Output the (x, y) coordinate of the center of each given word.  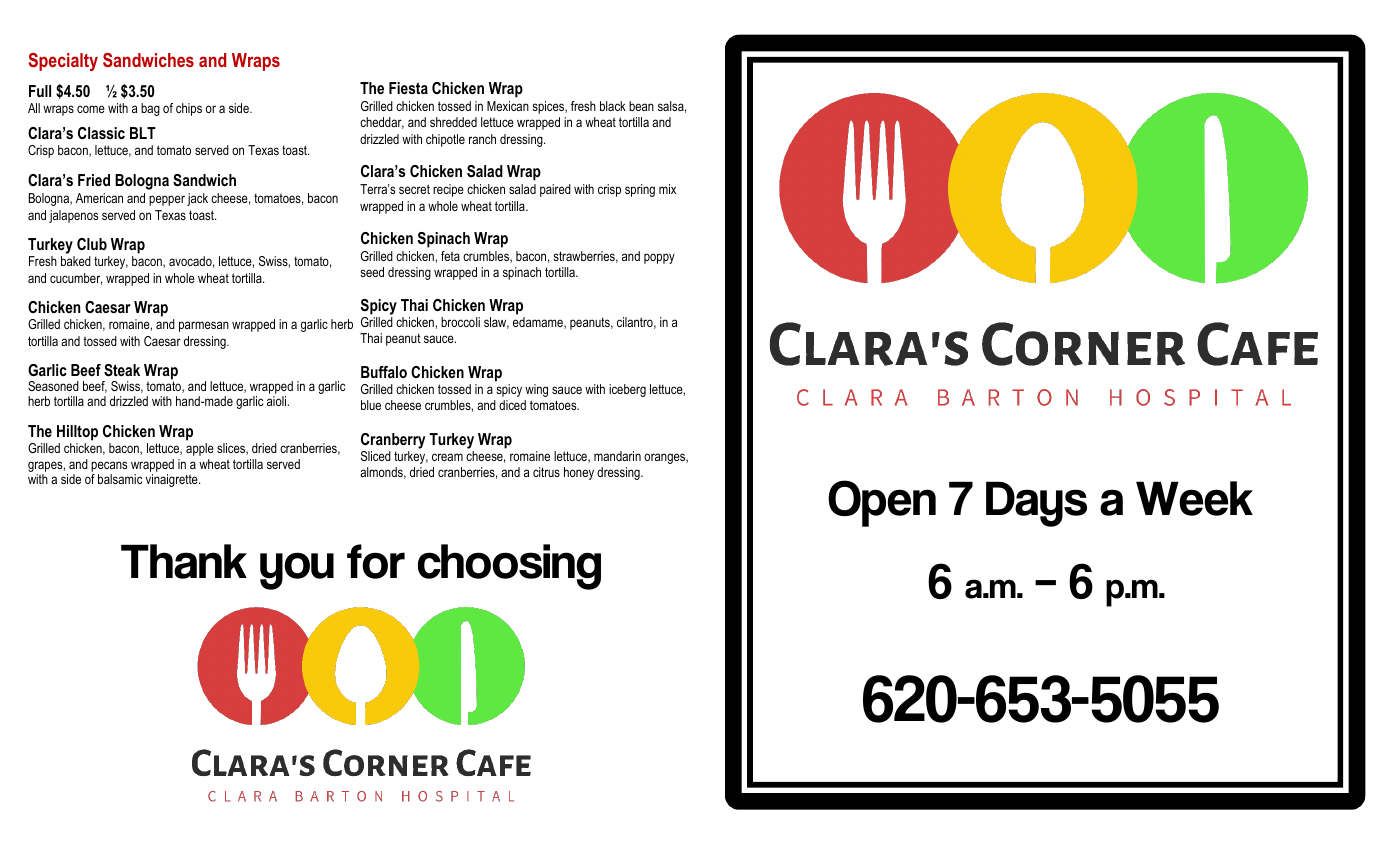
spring (640, 190)
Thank (184, 561)
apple (200, 449)
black (613, 106)
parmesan (204, 326)
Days (1036, 504)
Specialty (63, 62)
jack (197, 199)
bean (641, 106)
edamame (539, 323)
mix (667, 189)
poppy (659, 258)
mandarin (617, 456)
